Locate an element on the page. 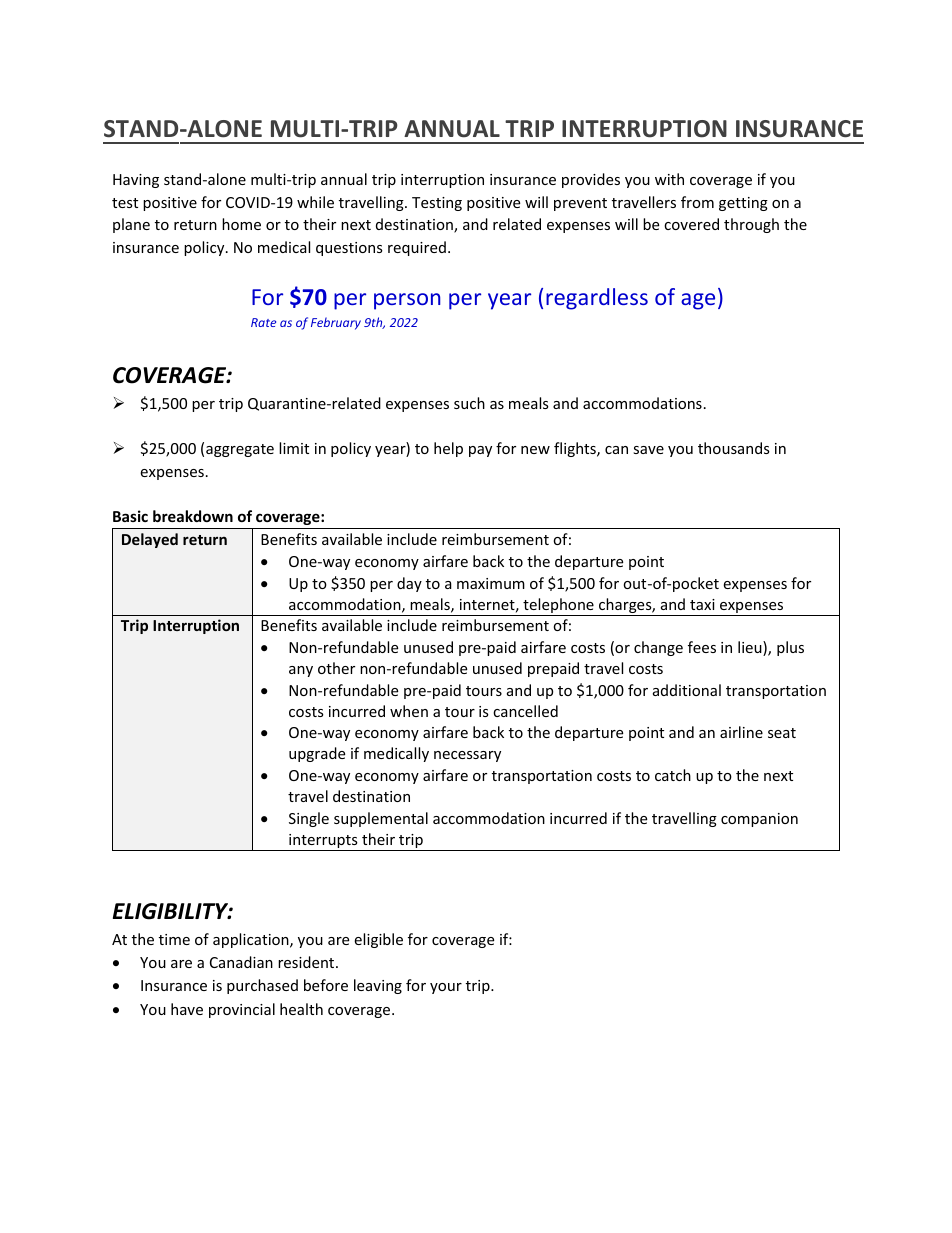 The image size is (952, 1233). companion is located at coordinates (759, 820).
